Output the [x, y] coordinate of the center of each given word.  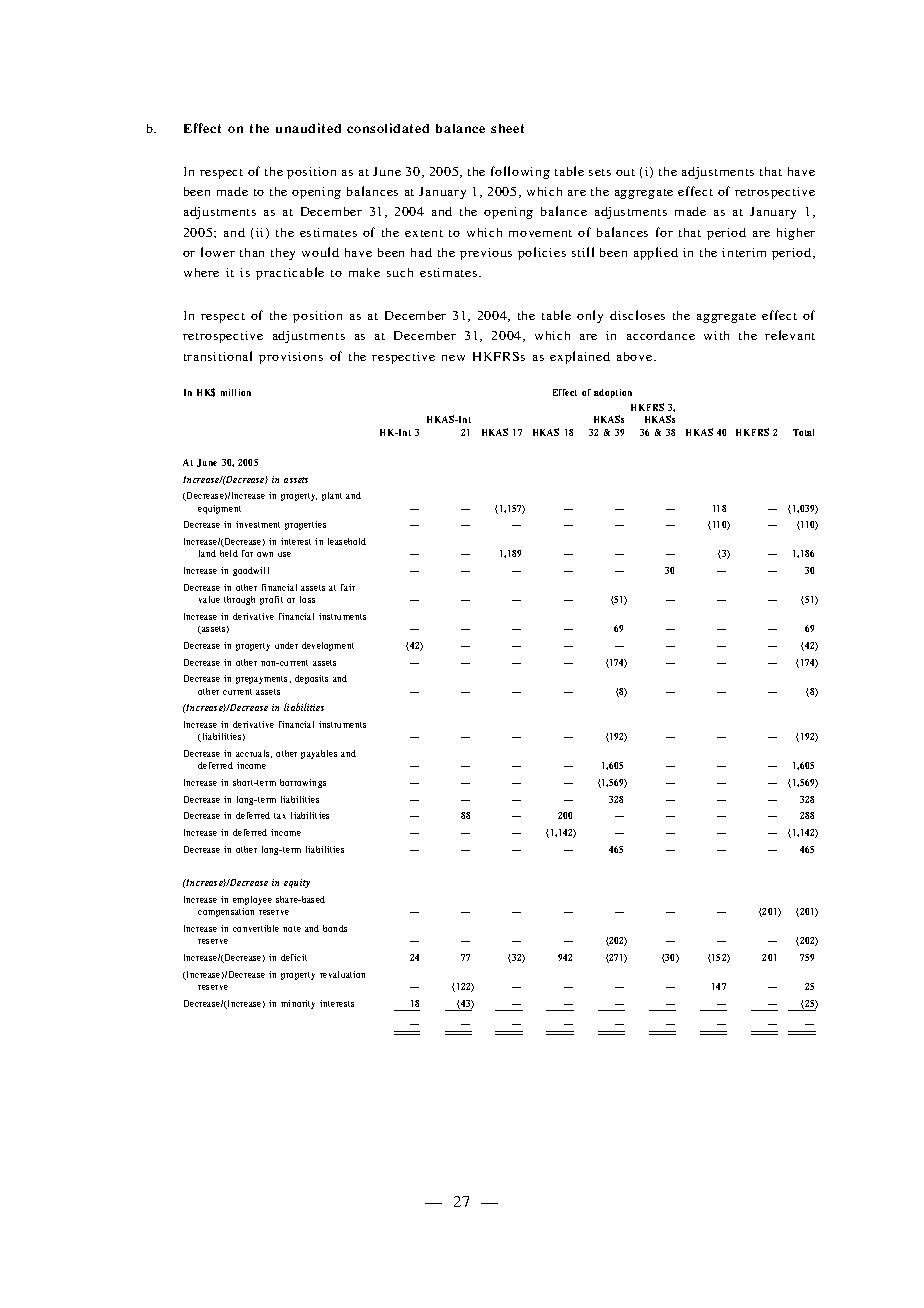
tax [280, 816]
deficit [294, 957]
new [453, 358]
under [286, 645]
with [716, 335]
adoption [613, 393]
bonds [335, 928]
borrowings [303, 783]
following [520, 172]
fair [348, 587]
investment [258, 524]
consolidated [388, 128]
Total [803, 432]
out [625, 172]
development [328, 646]
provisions [291, 358]
